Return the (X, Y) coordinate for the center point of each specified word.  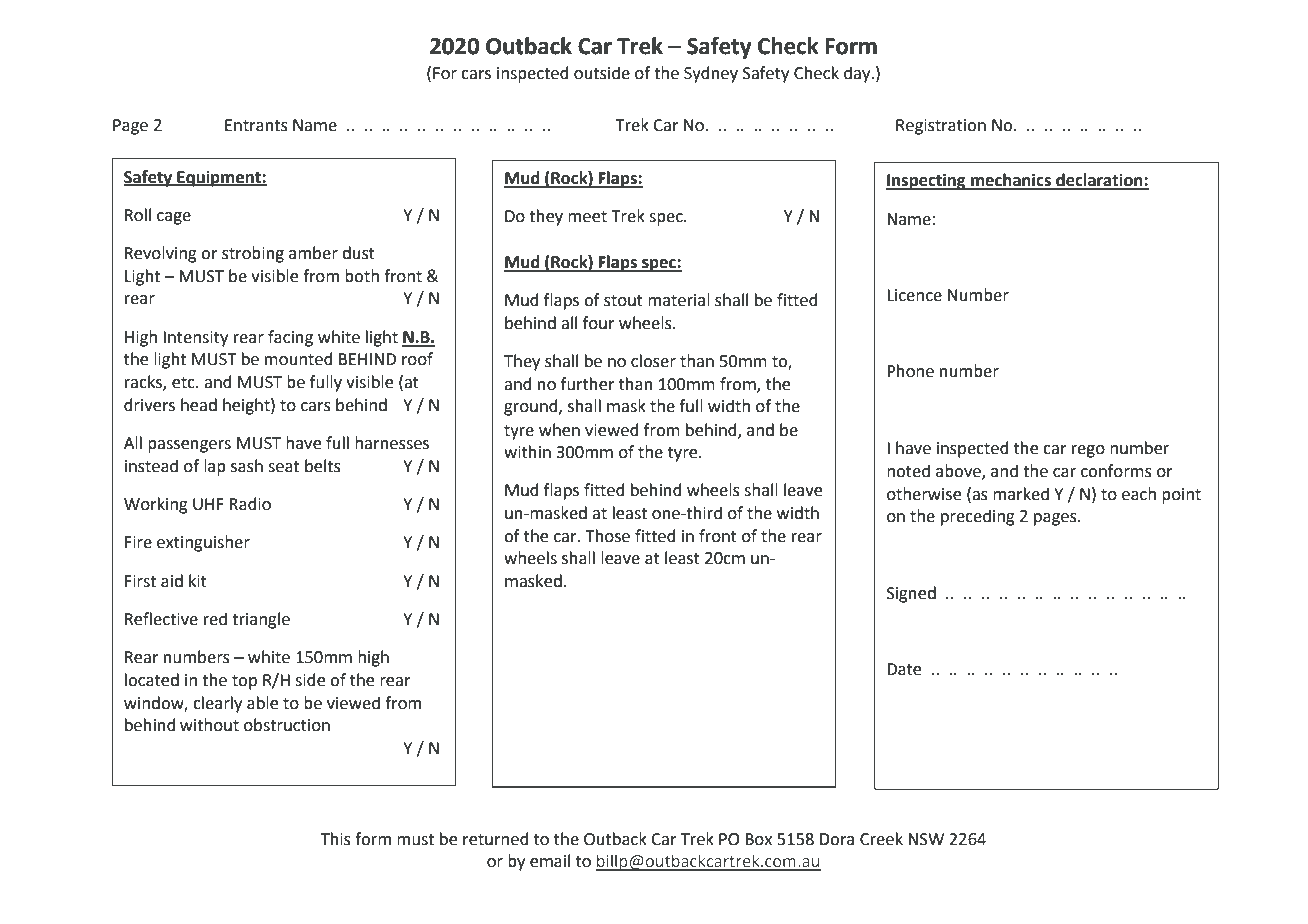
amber (313, 253)
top (244, 682)
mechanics (1011, 181)
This (336, 839)
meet (587, 217)
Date (904, 669)
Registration (941, 127)
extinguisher (203, 543)
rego (1088, 451)
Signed (911, 594)
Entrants (256, 125)
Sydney (711, 74)
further (588, 384)
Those (607, 536)
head (199, 405)
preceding (978, 517)
